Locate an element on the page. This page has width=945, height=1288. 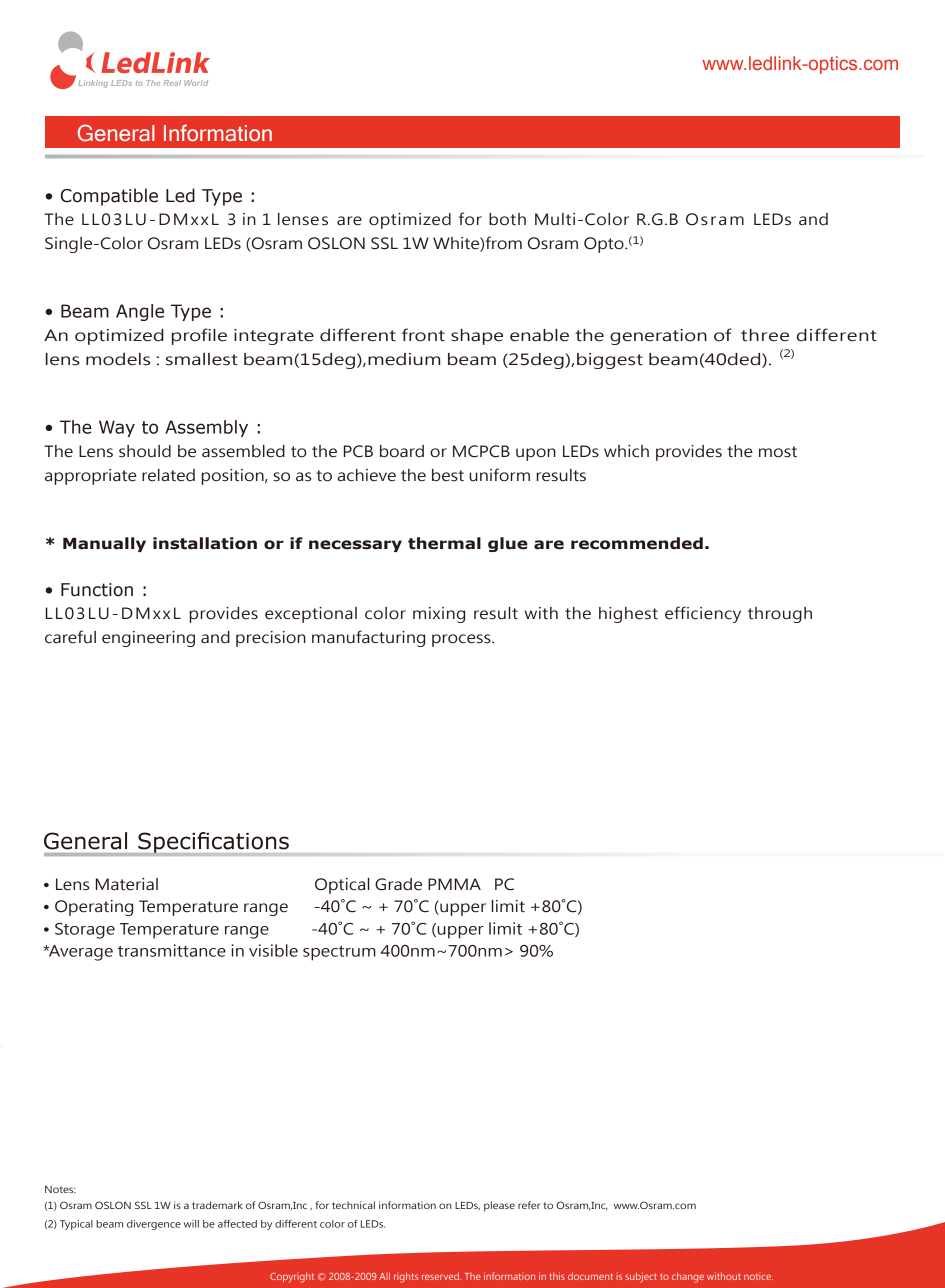
recommended is located at coordinates (637, 543).
